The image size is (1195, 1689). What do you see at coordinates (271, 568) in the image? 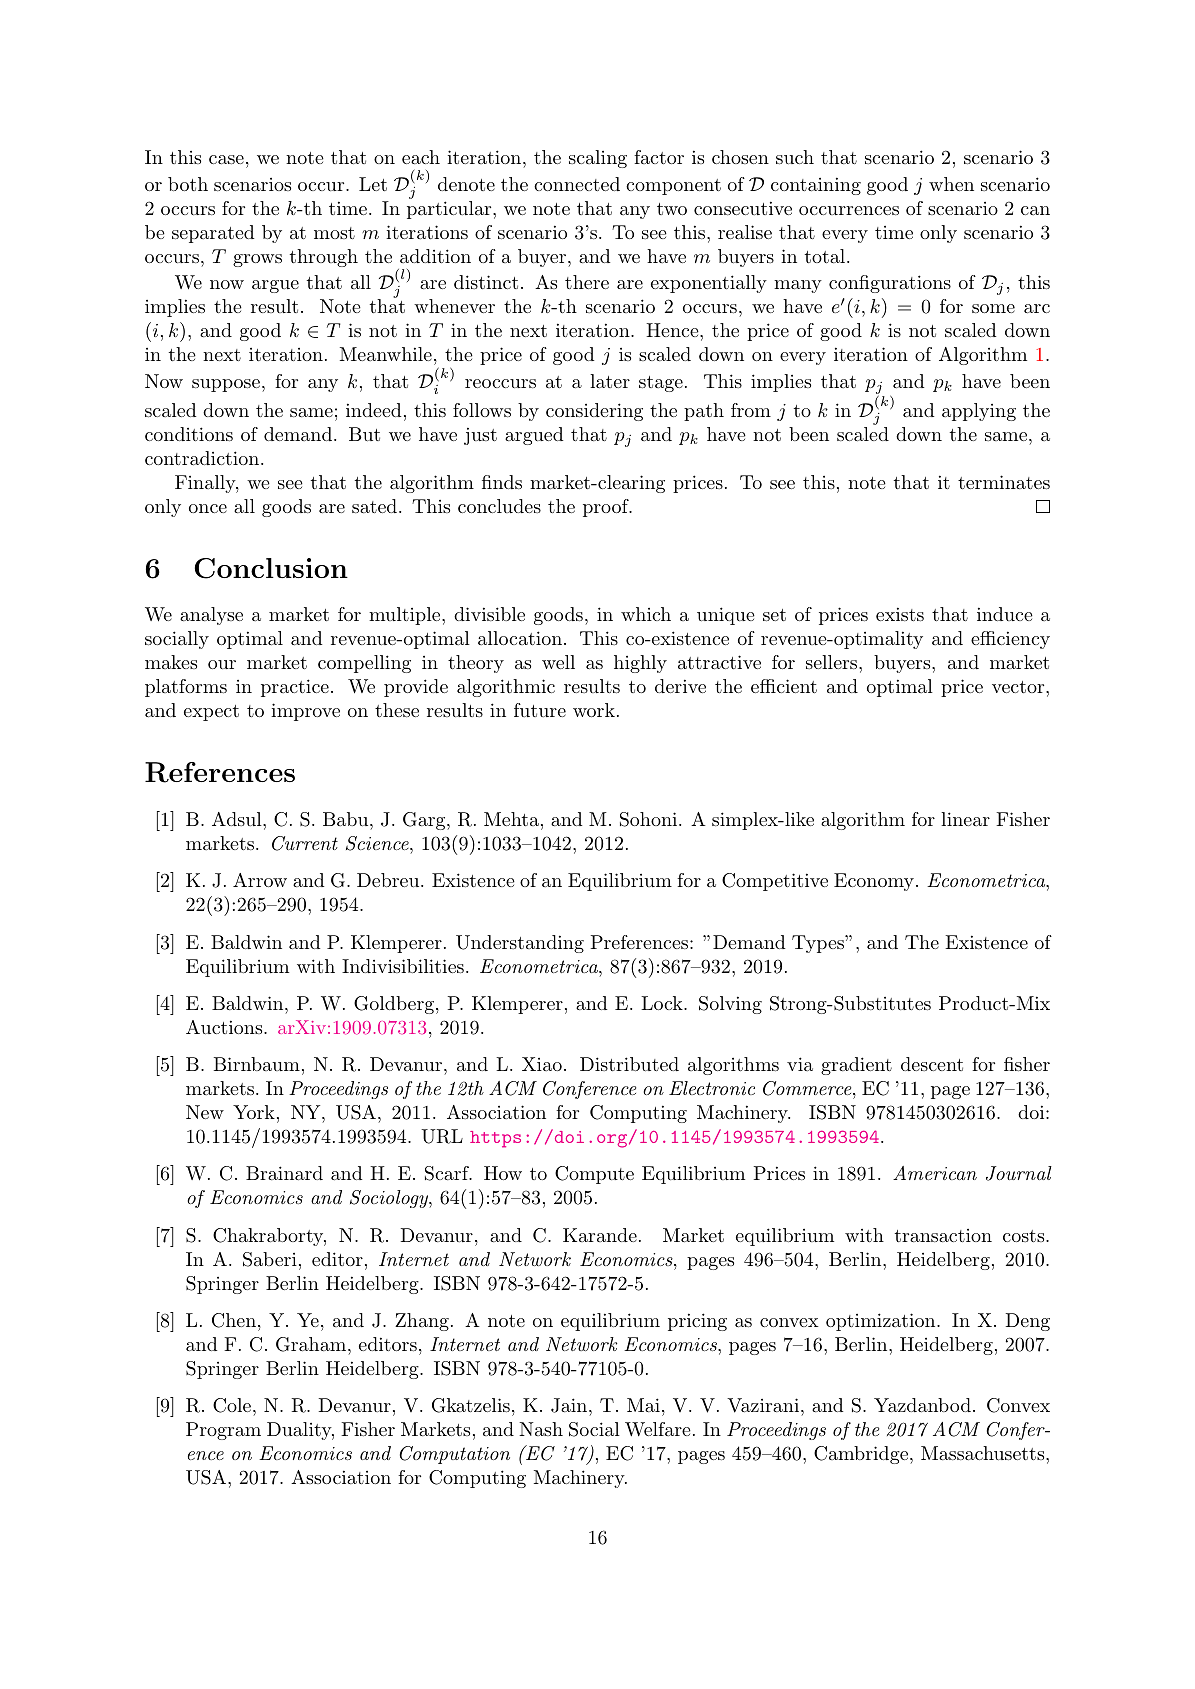
I see `Conclusion` at bounding box center [271, 568].
